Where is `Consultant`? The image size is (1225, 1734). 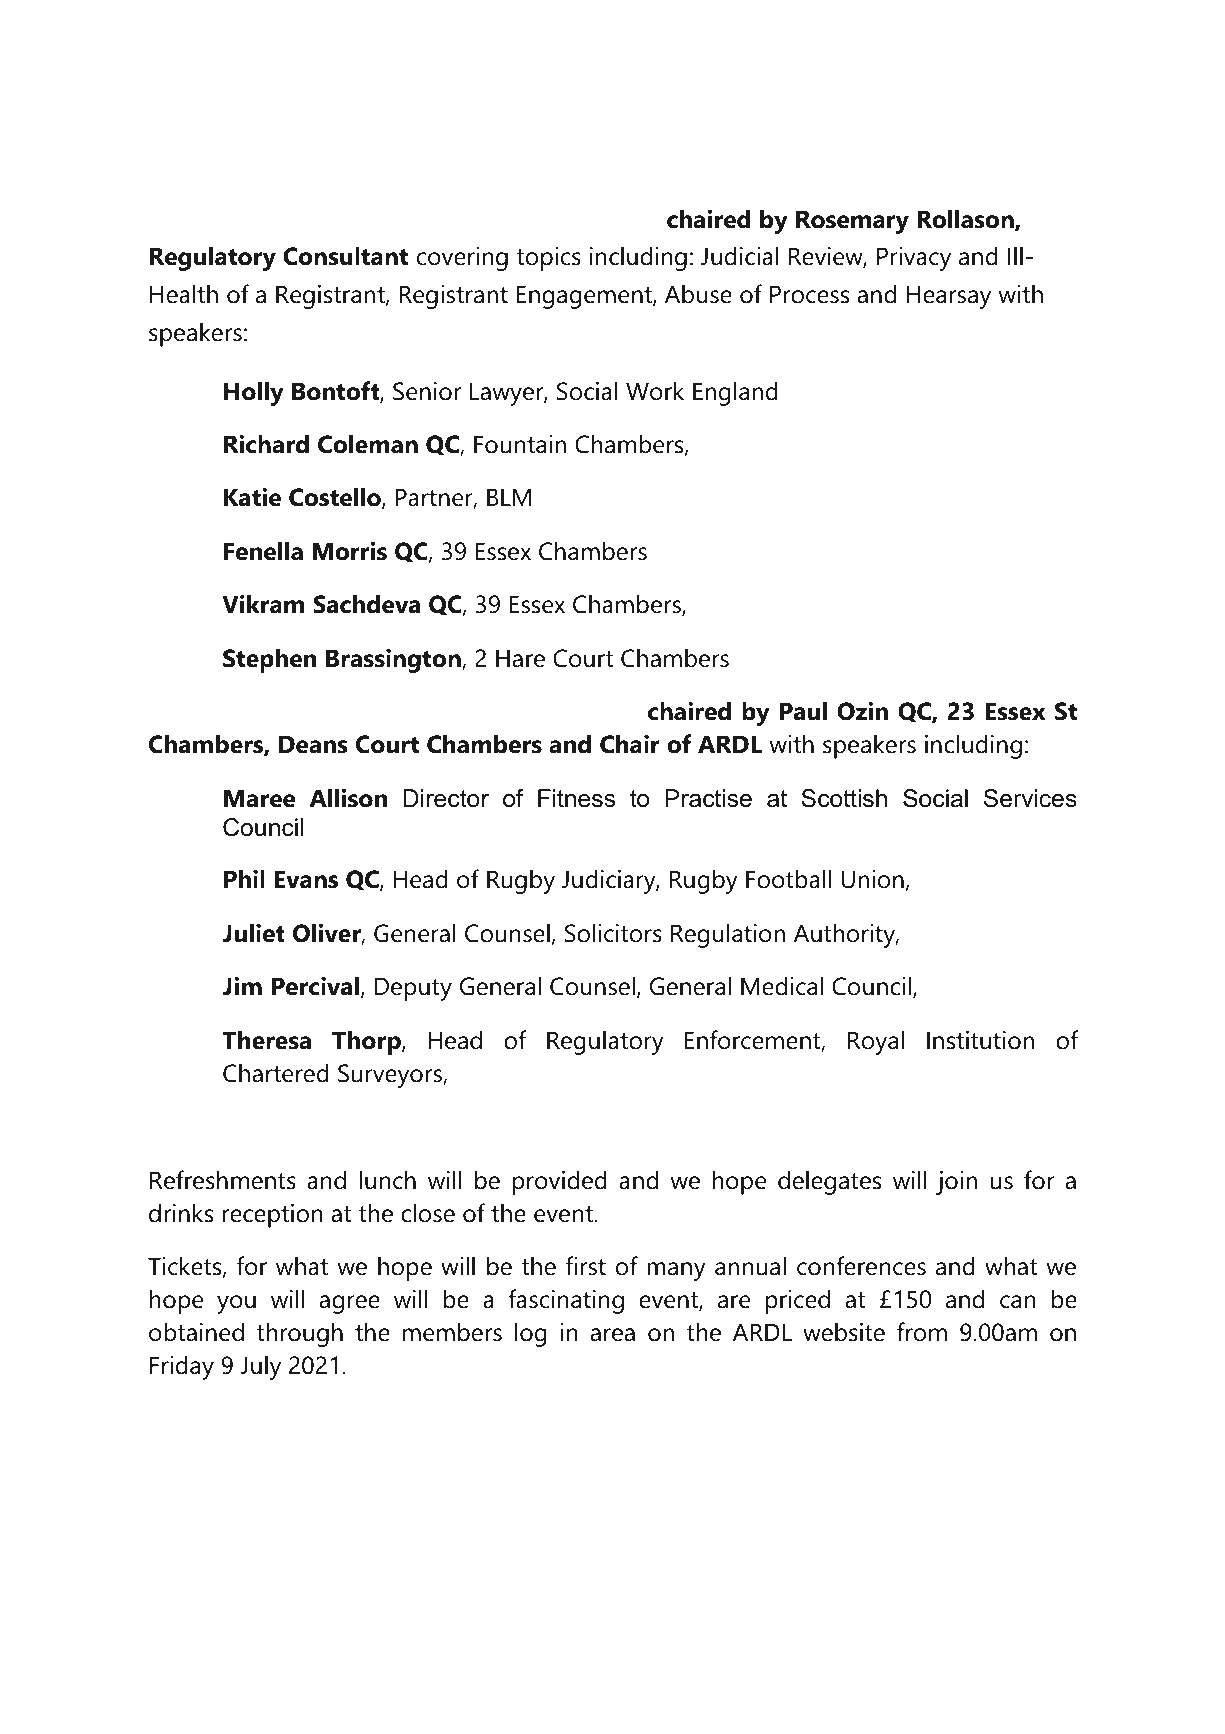
Consultant is located at coordinates (345, 256).
